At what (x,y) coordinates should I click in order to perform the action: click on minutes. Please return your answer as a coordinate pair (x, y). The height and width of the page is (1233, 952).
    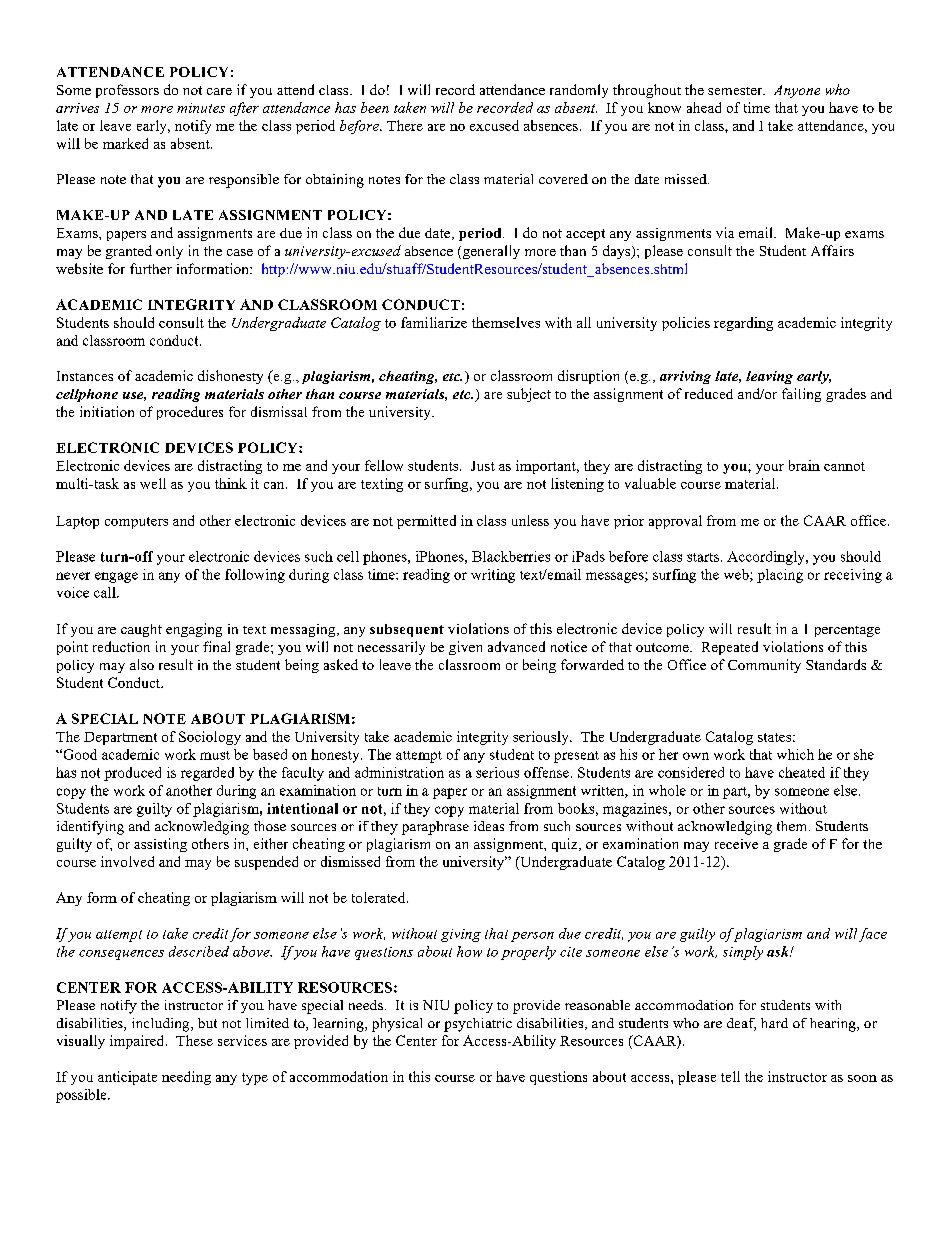
    Looking at the image, I should click on (201, 108).
